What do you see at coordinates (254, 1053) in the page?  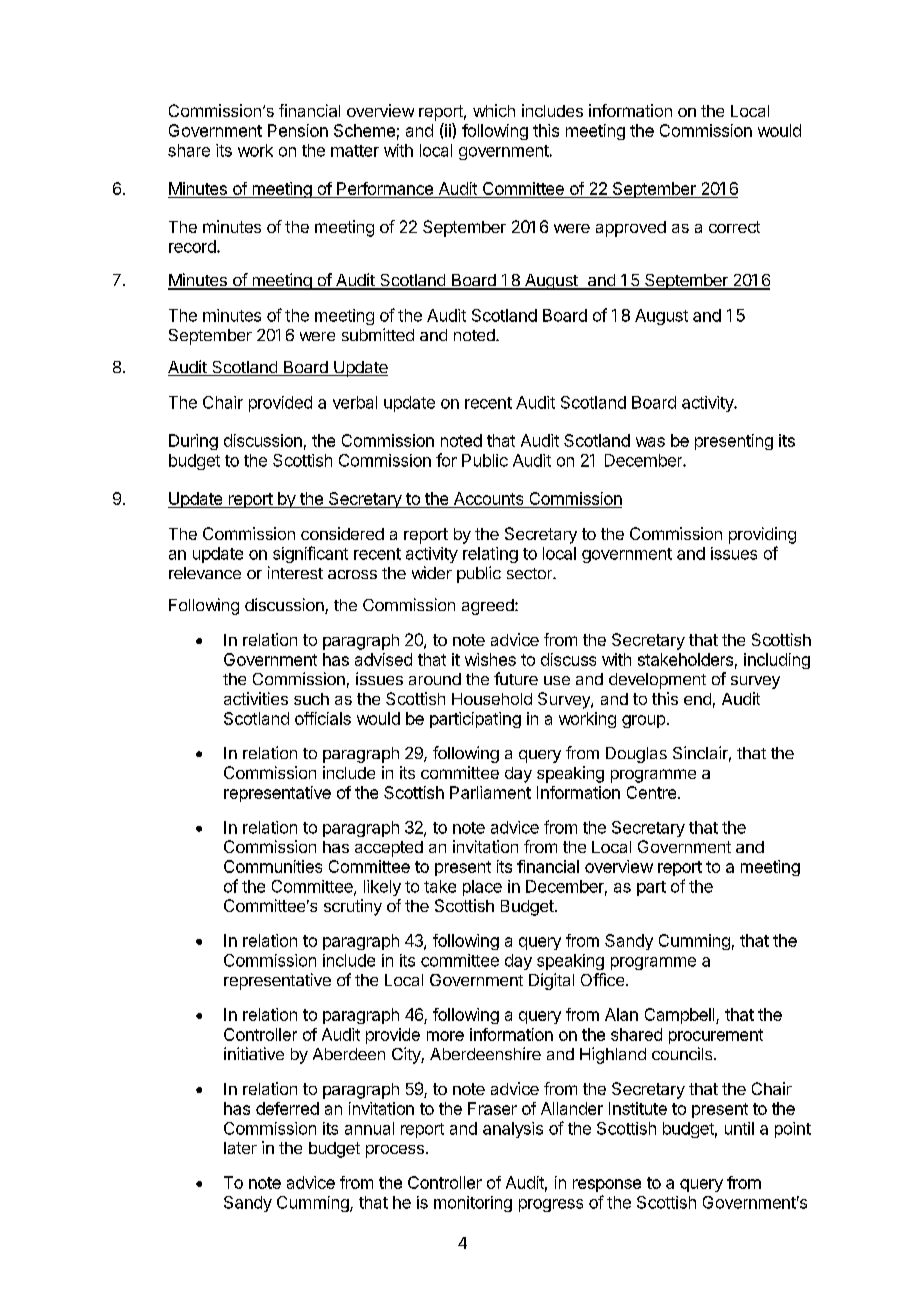 I see `initiative` at bounding box center [254, 1053].
